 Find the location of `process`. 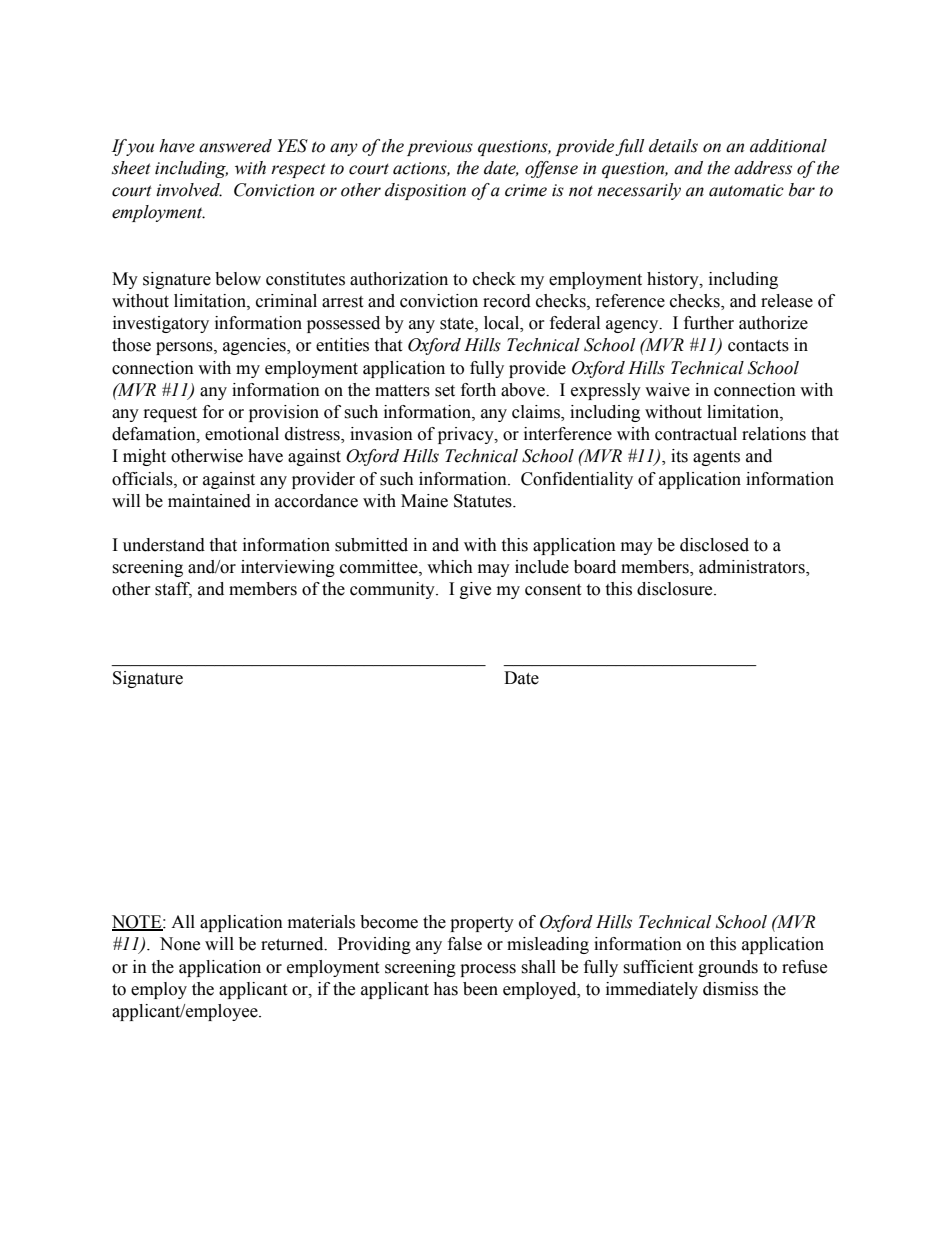

process is located at coordinates (488, 970).
